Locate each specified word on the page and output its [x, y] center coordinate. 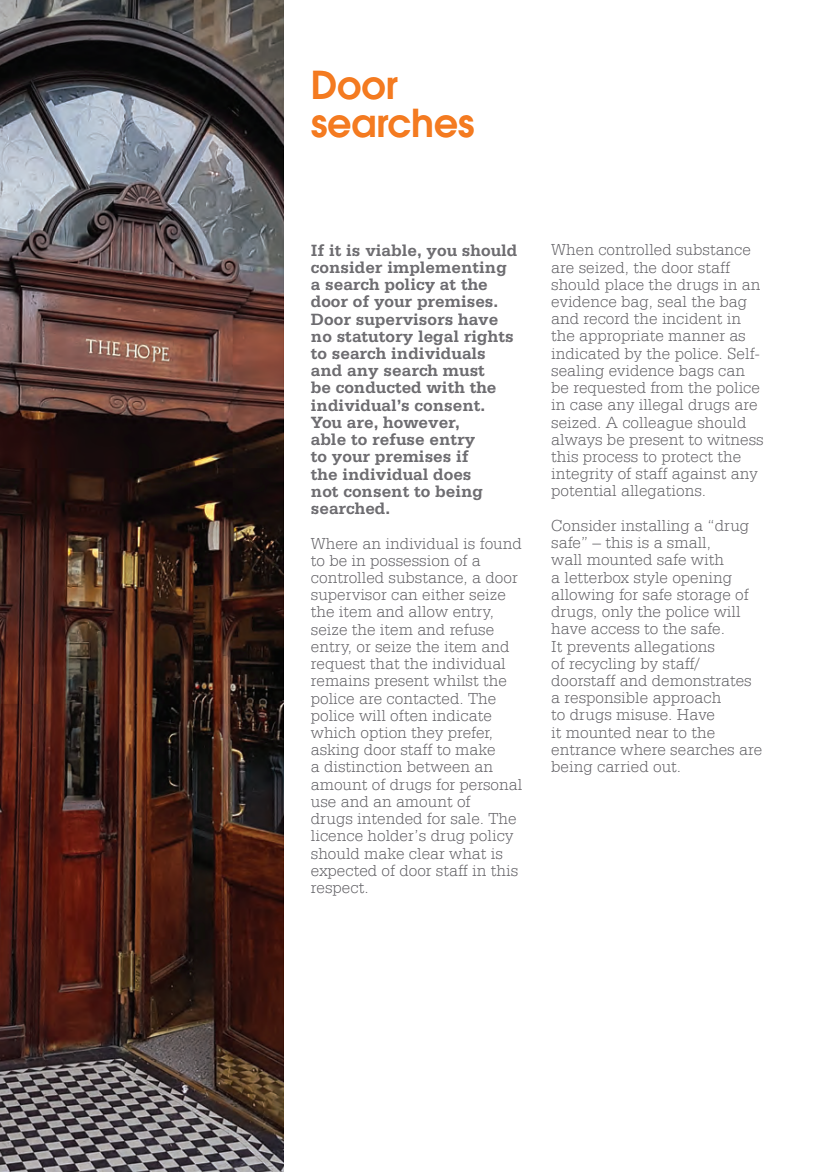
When [572, 249]
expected [344, 872]
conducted [378, 387]
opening [702, 579]
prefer [470, 734]
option [383, 734]
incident [692, 318]
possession [409, 562]
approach [687, 699]
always [577, 441]
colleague [657, 424]
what [467, 853]
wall [566, 559]
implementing [447, 270]
